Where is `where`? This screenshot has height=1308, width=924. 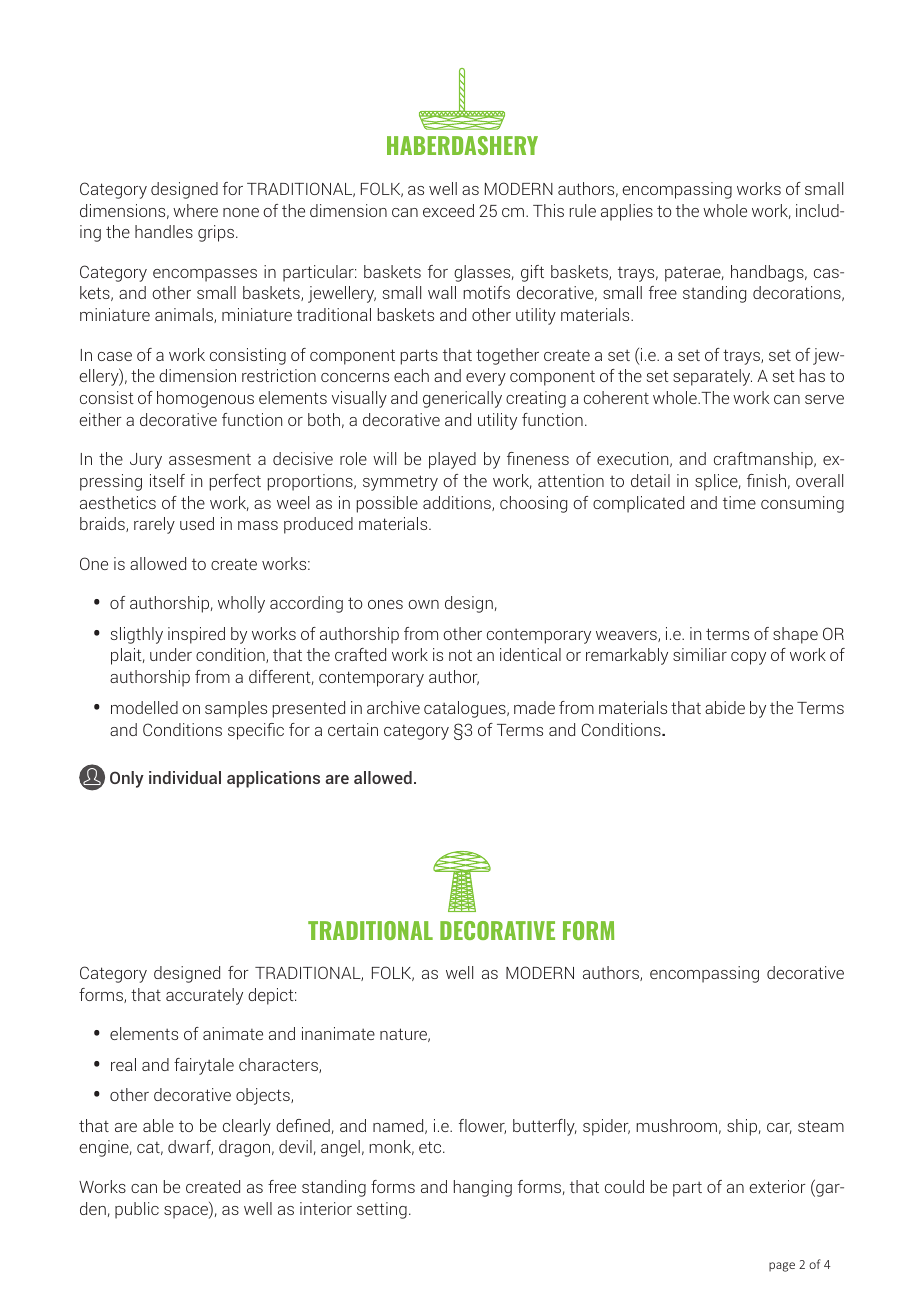 where is located at coordinates (195, 210).
